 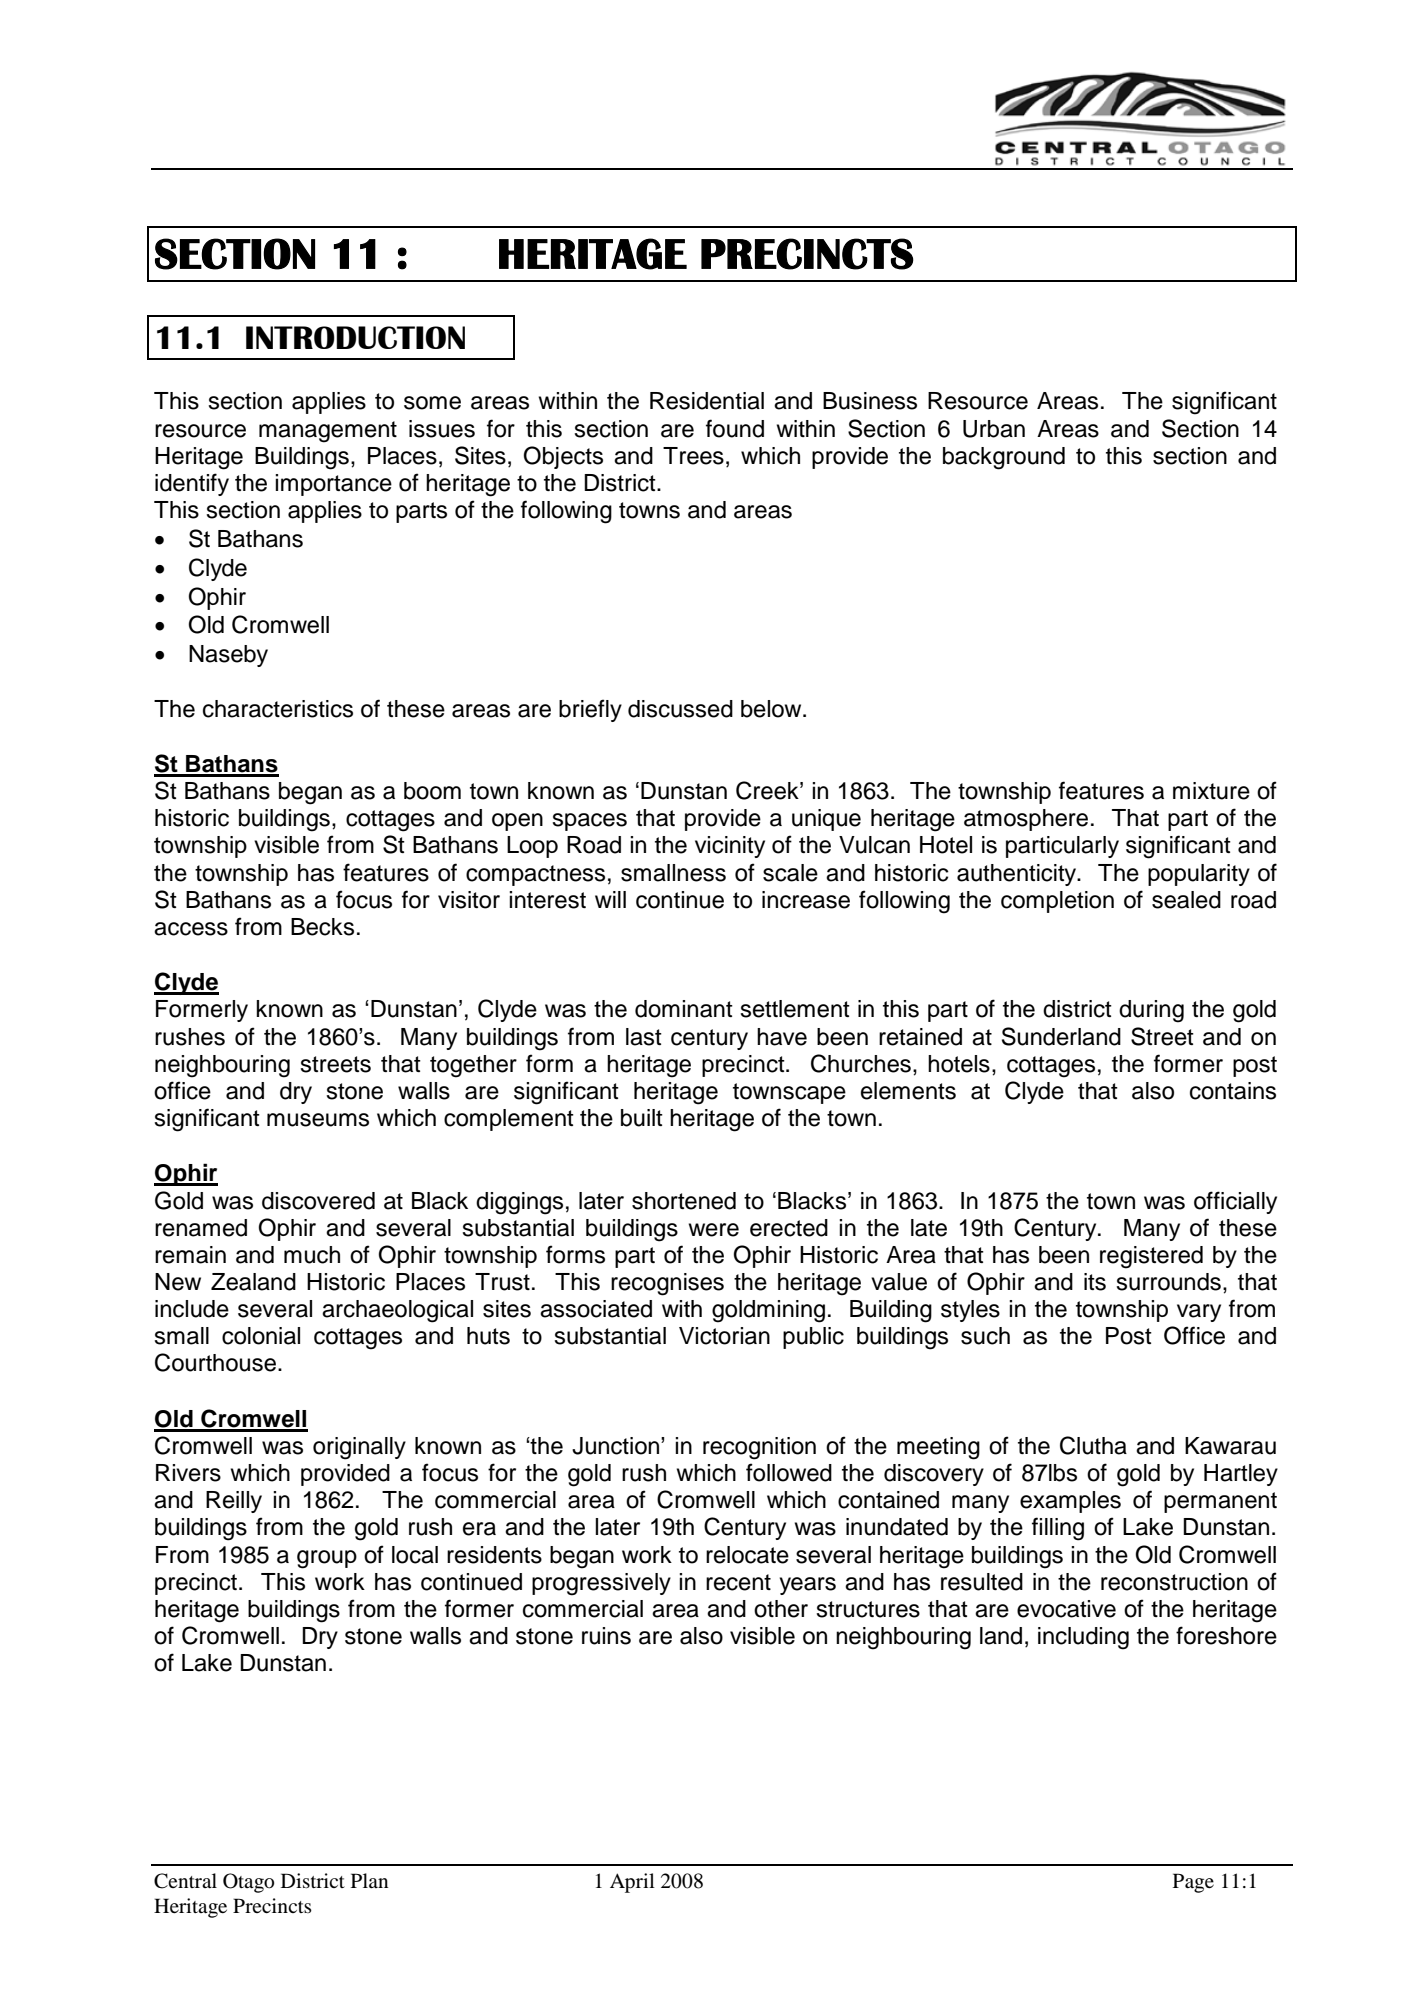 What do you see at coordinates (248, 1883) in the image?
I see `Otago` at bounding box center [248, 1883].
